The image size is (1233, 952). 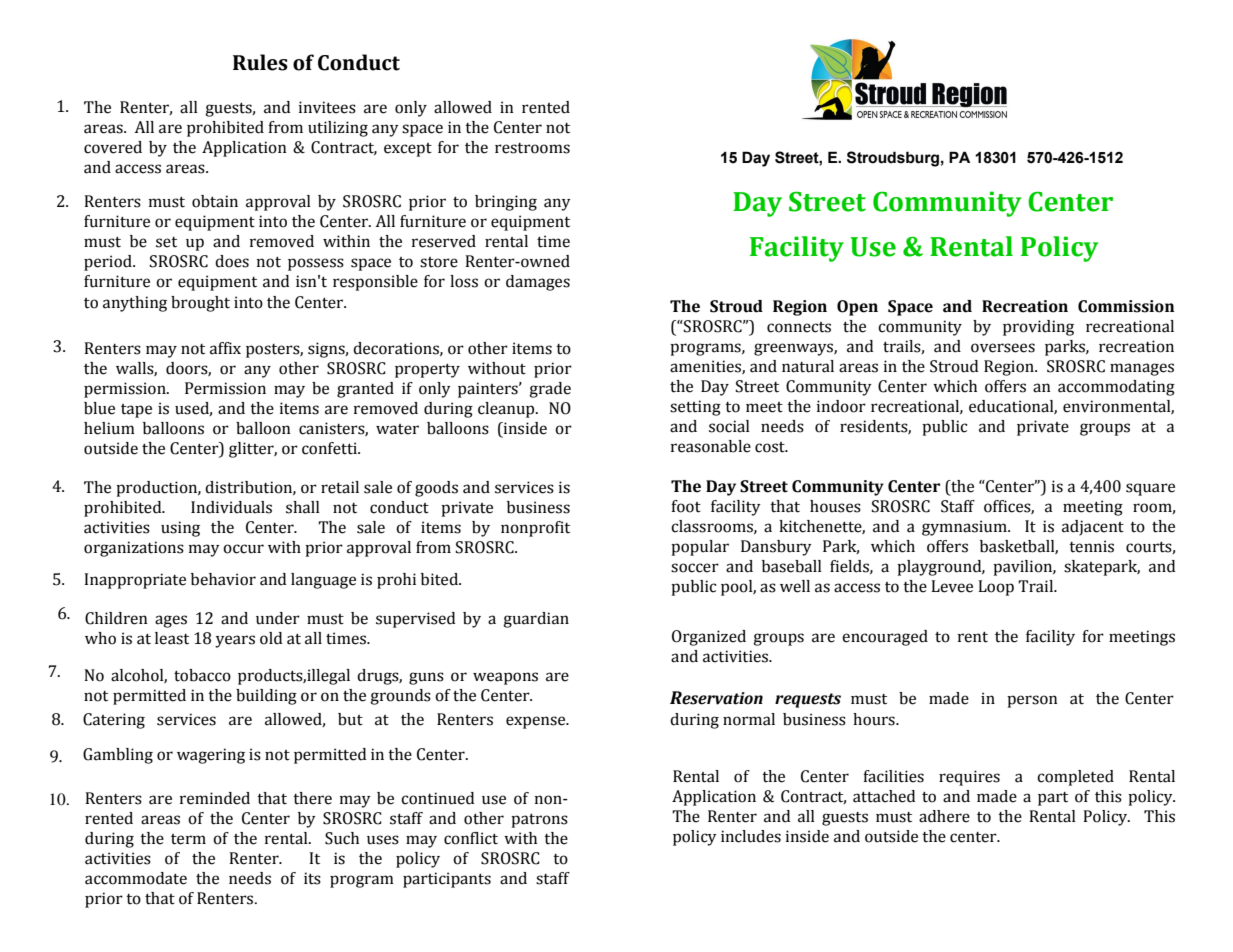 I want to click on except, so click(x=408, y=150).
